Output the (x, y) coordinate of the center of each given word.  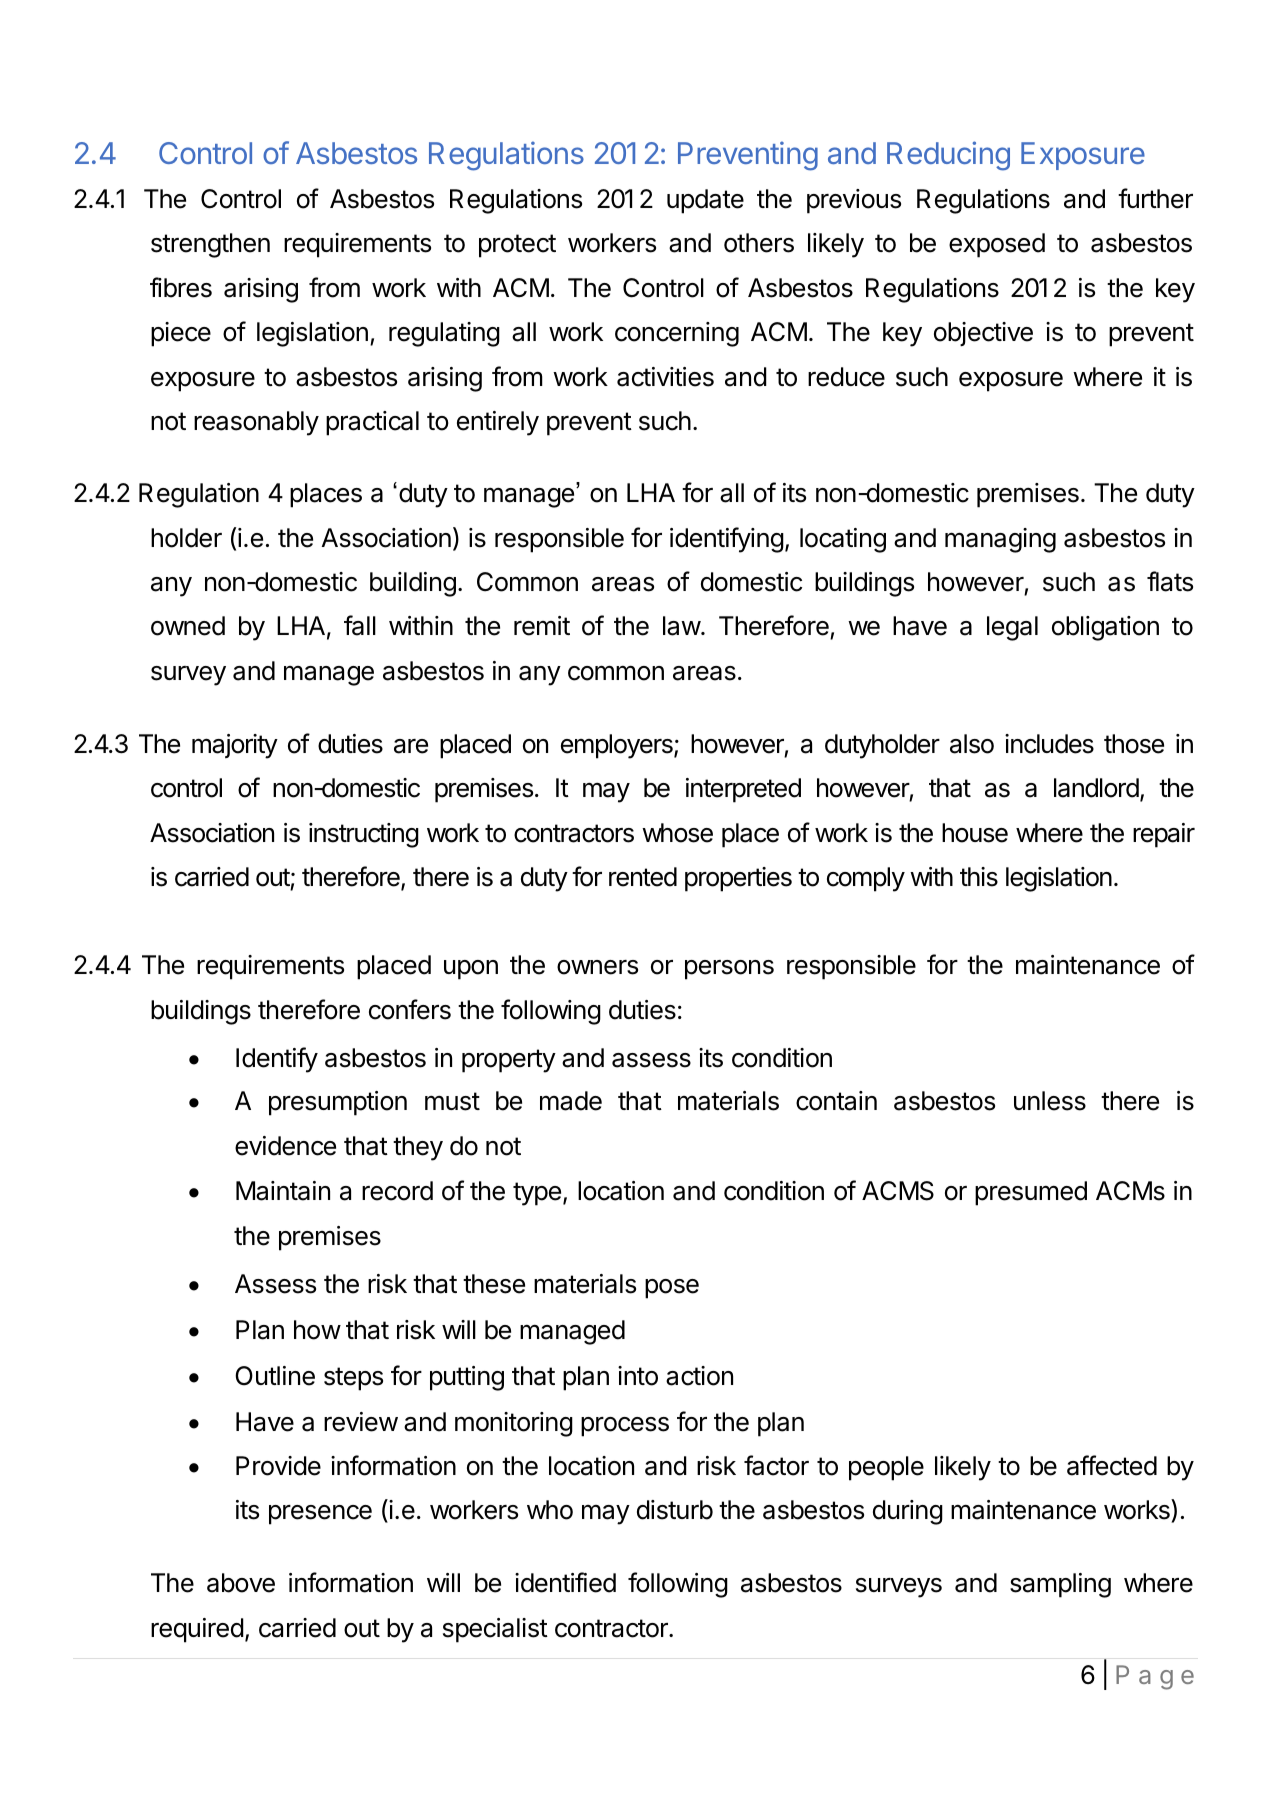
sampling (1060, 1585)
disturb (675, 1510)
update (705, 201)
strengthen (210, 245)
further (1155, 198)
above (241, 1583)
